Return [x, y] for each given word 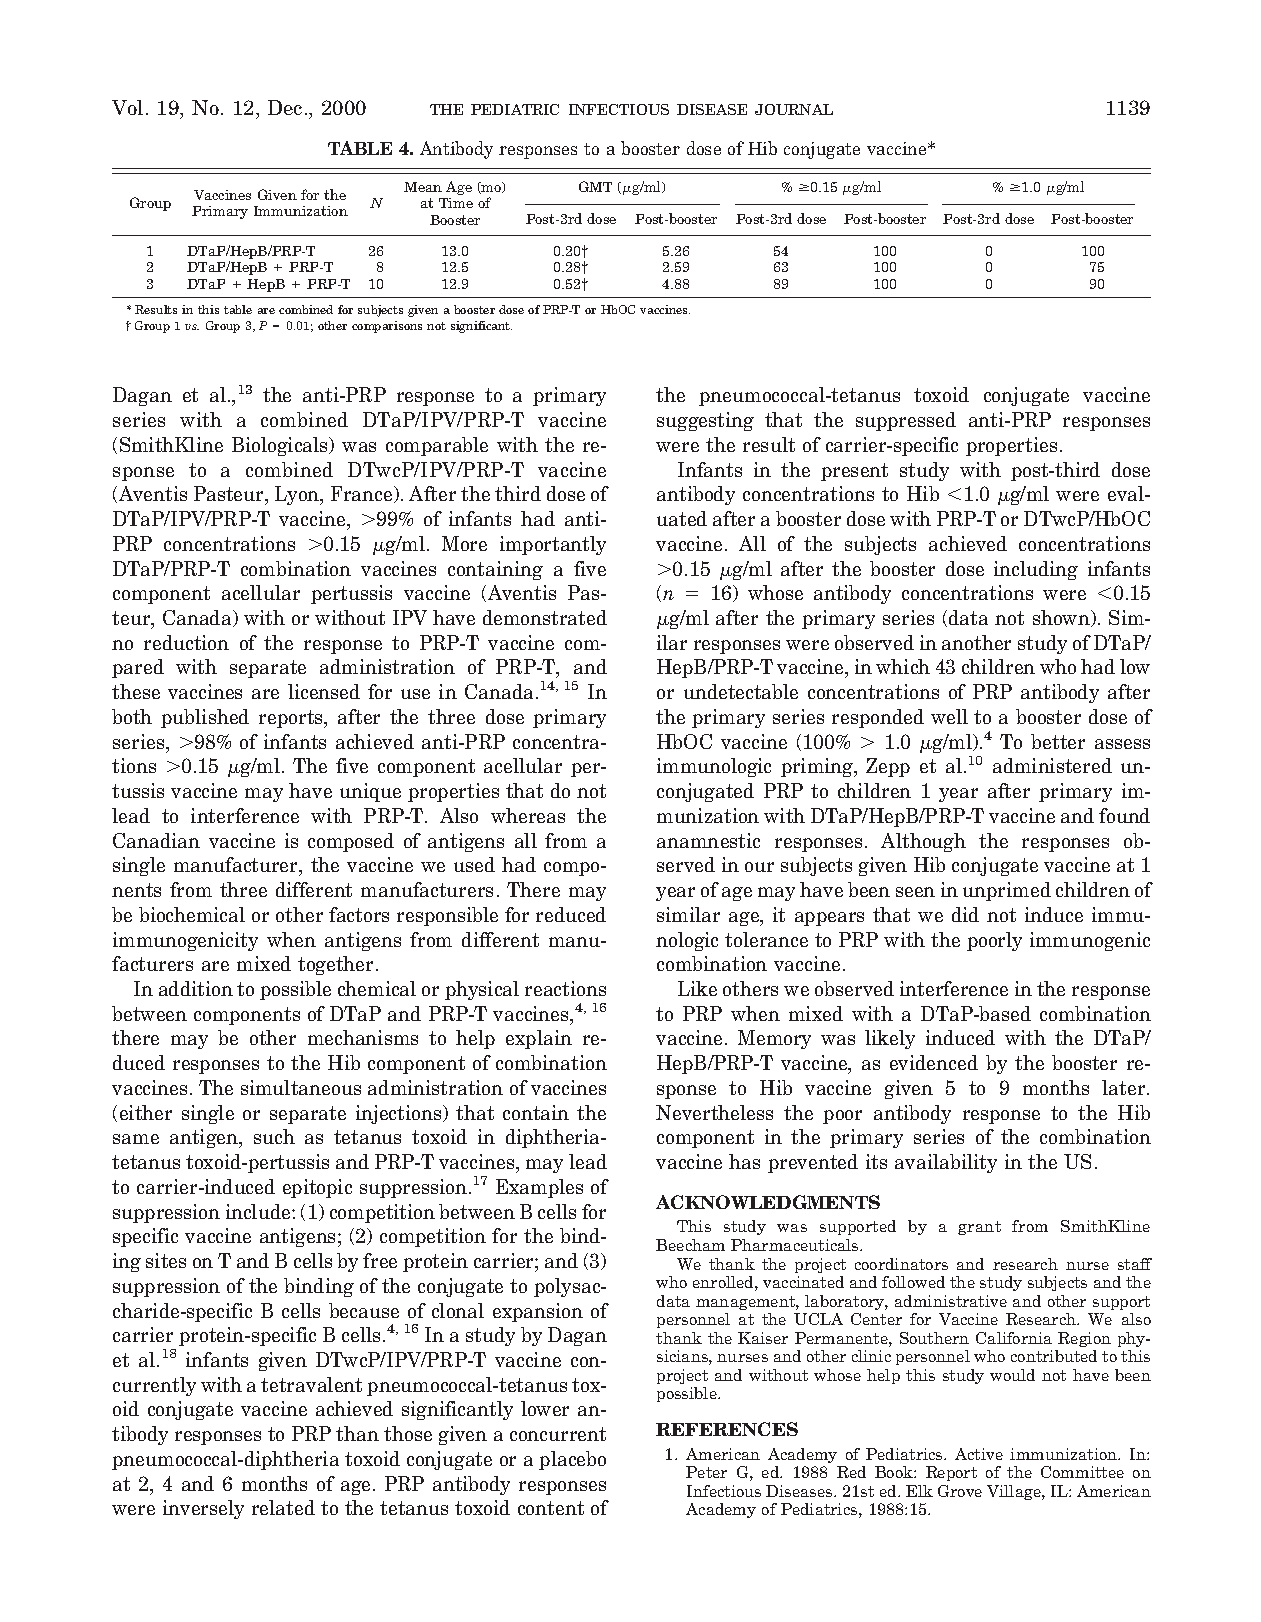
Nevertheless [714, 1112]
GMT [595, 186]
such [274, 1136]
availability [946, 1163]
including [1036, 570]
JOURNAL [794, 109]
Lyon [298, 495]
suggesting [705, 421]
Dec [285, 107]
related [283, 1507]
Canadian [156, 840]
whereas [528, 815]
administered [1052, 765]
